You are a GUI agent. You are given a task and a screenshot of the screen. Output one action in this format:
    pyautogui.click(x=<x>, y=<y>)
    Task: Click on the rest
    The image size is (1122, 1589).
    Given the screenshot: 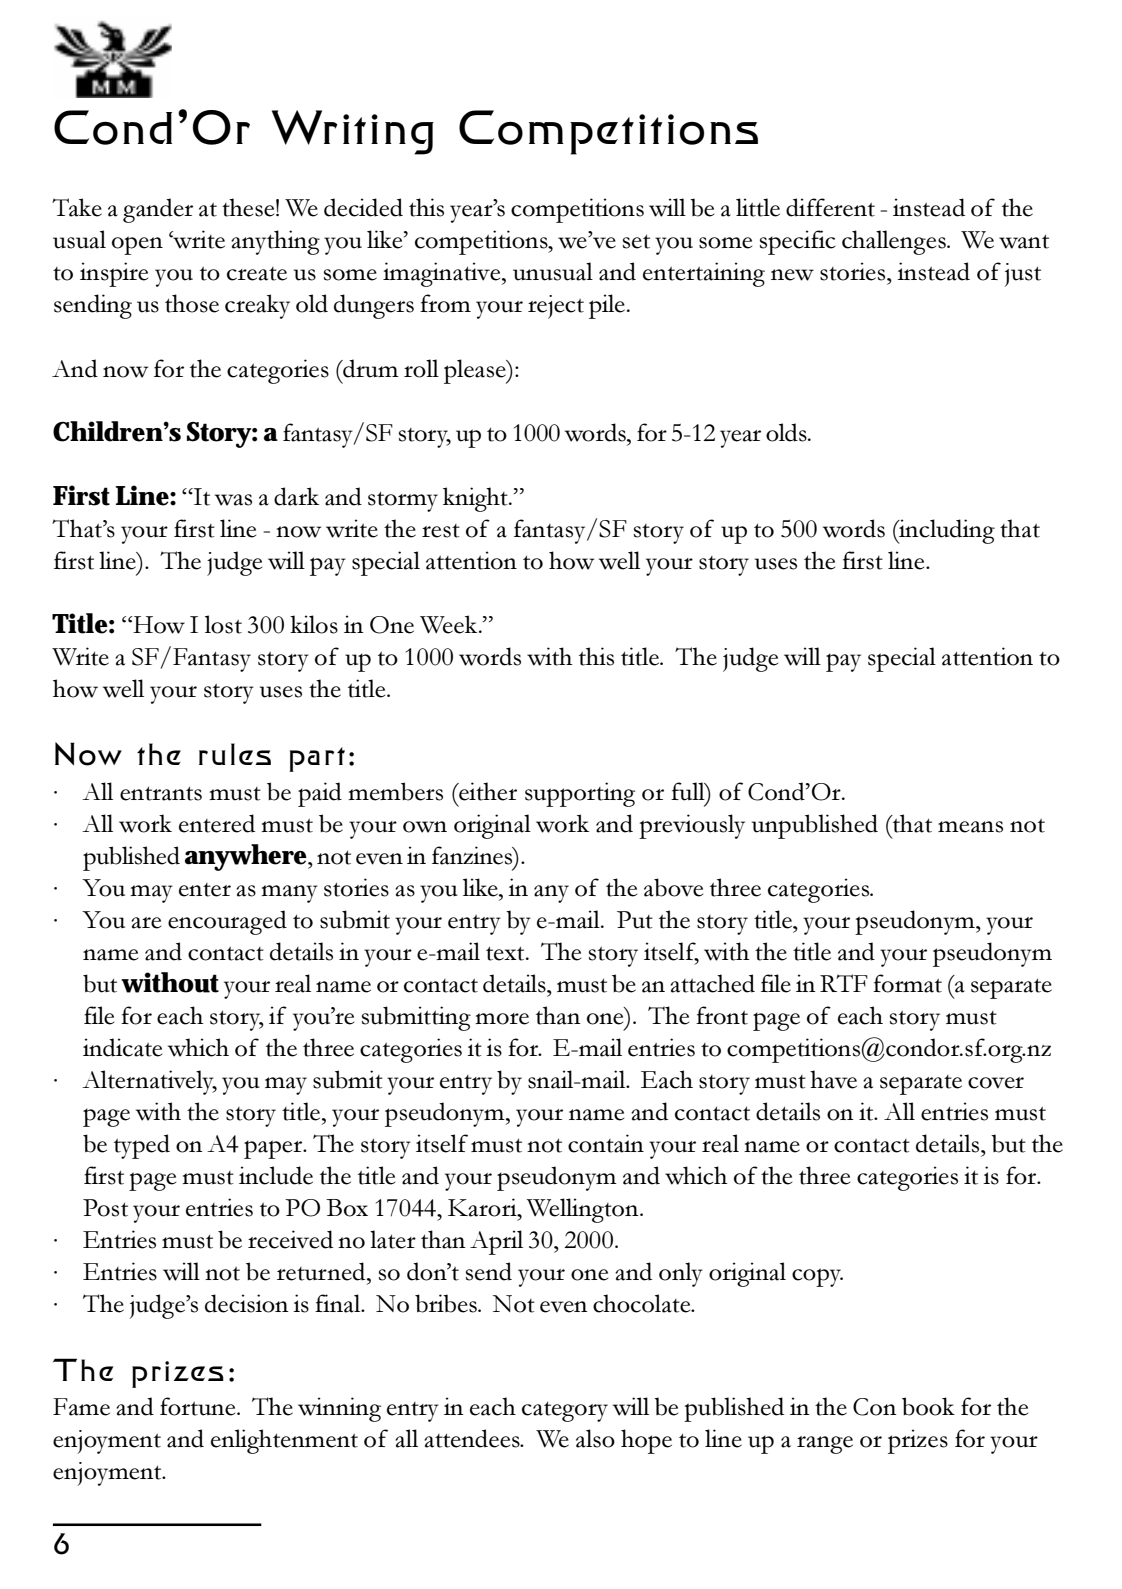 What is the action you would take?
    pyautogui.click(x=441, y=531)
